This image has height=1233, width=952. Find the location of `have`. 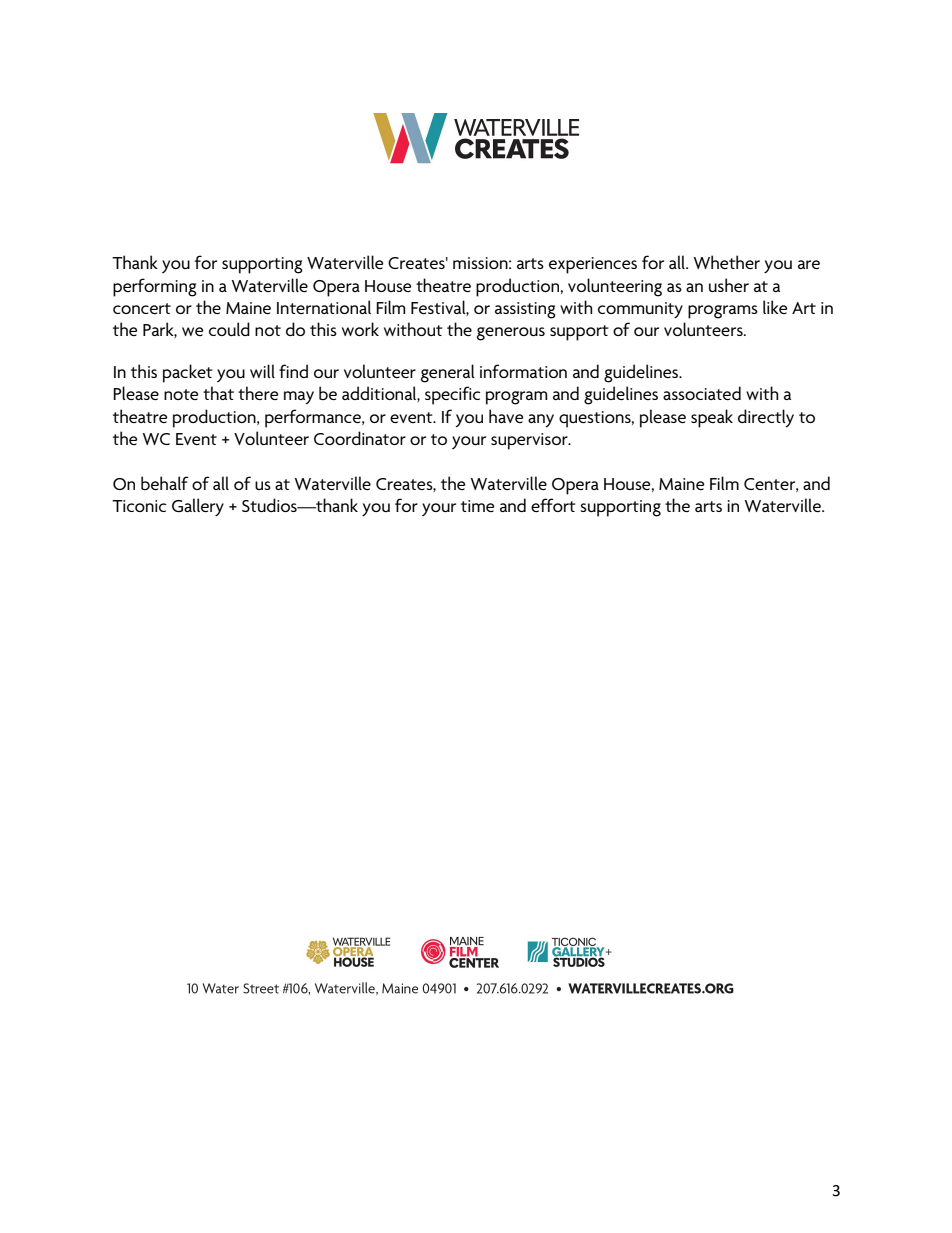

have is located at coordinates (506, 416).
